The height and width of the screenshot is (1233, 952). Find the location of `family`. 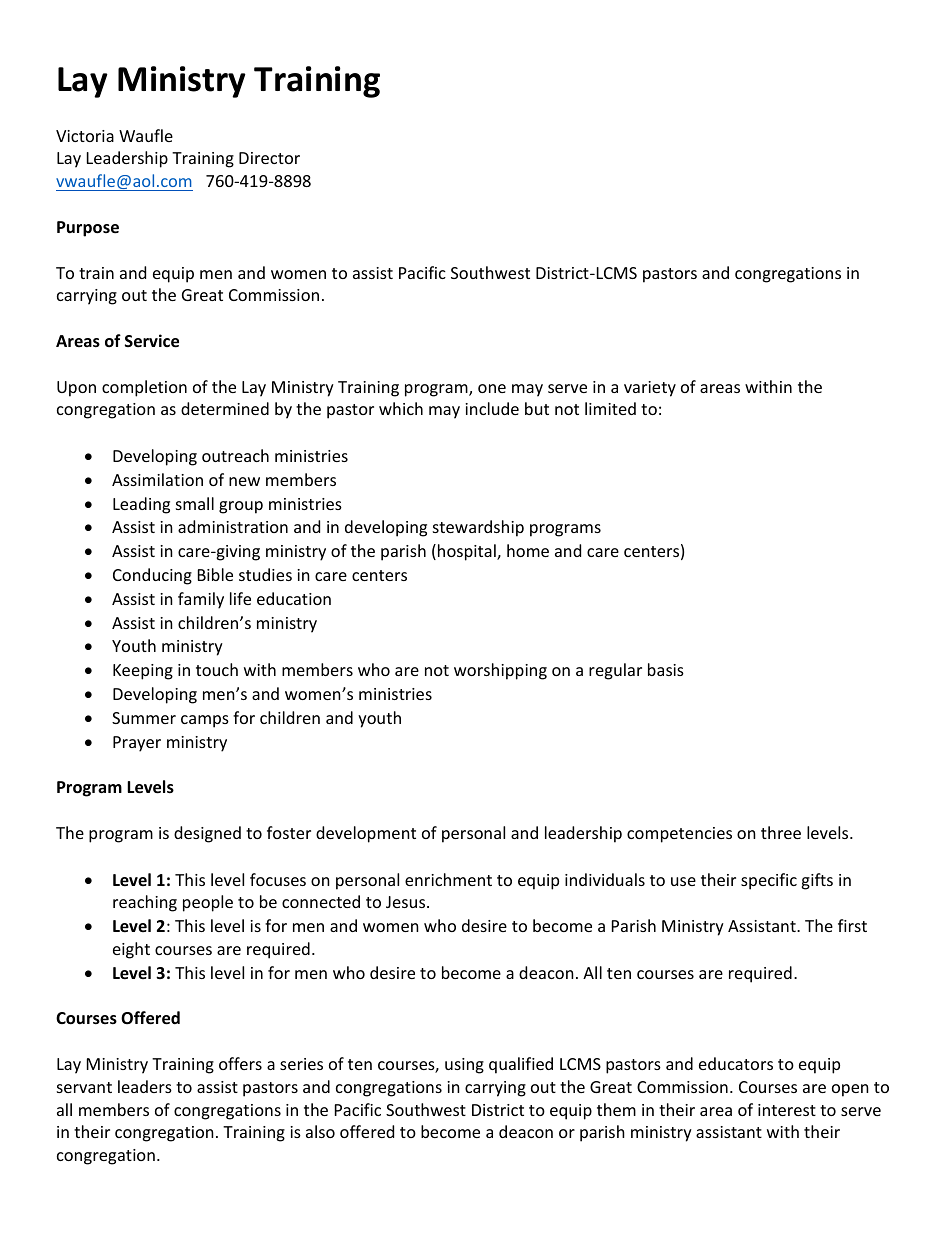

family is located at coordinates (201, 600).
